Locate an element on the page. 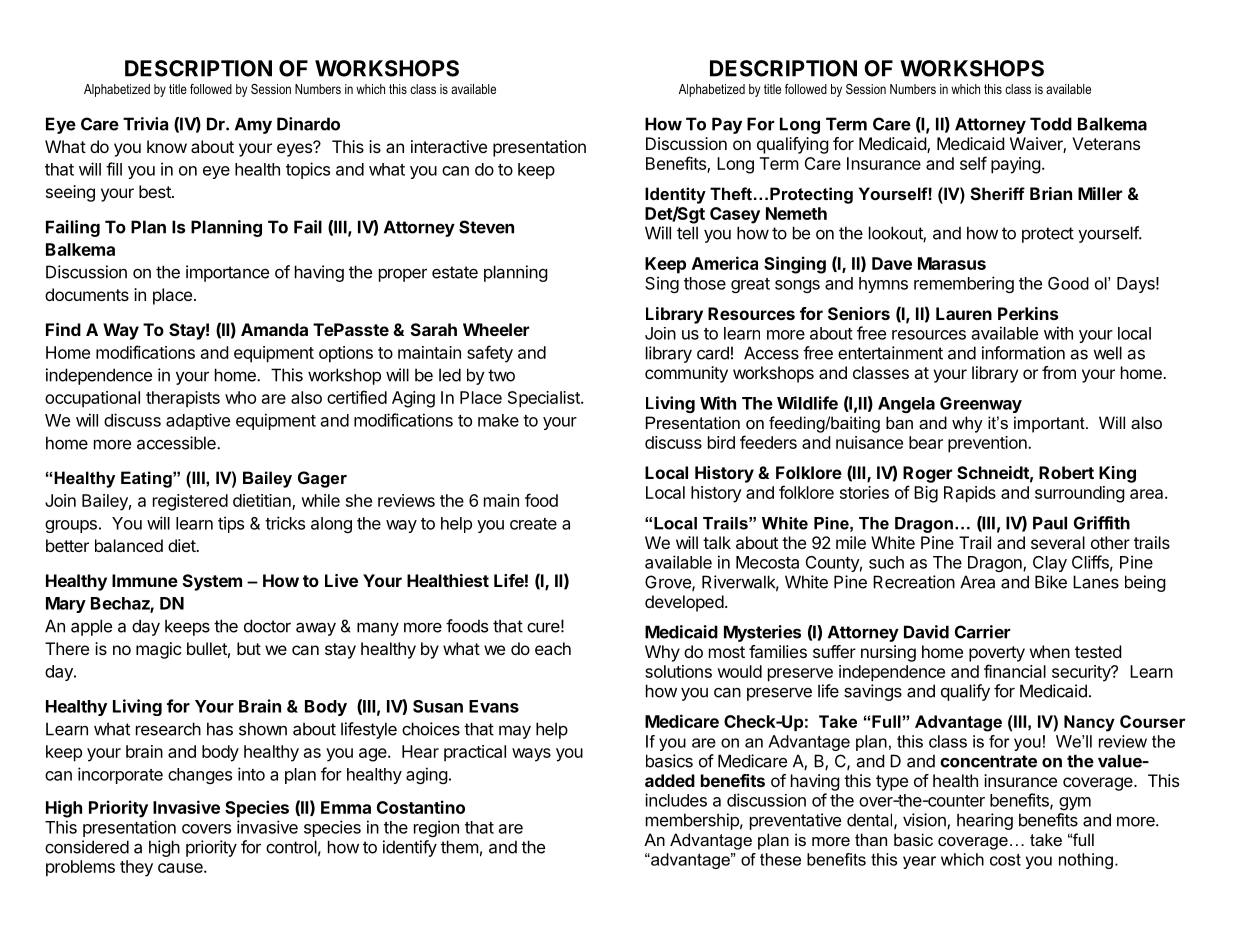 Image resolution: width=1233 pixels, height=952 pixels. solutions is located at coordinates (678, 671).
